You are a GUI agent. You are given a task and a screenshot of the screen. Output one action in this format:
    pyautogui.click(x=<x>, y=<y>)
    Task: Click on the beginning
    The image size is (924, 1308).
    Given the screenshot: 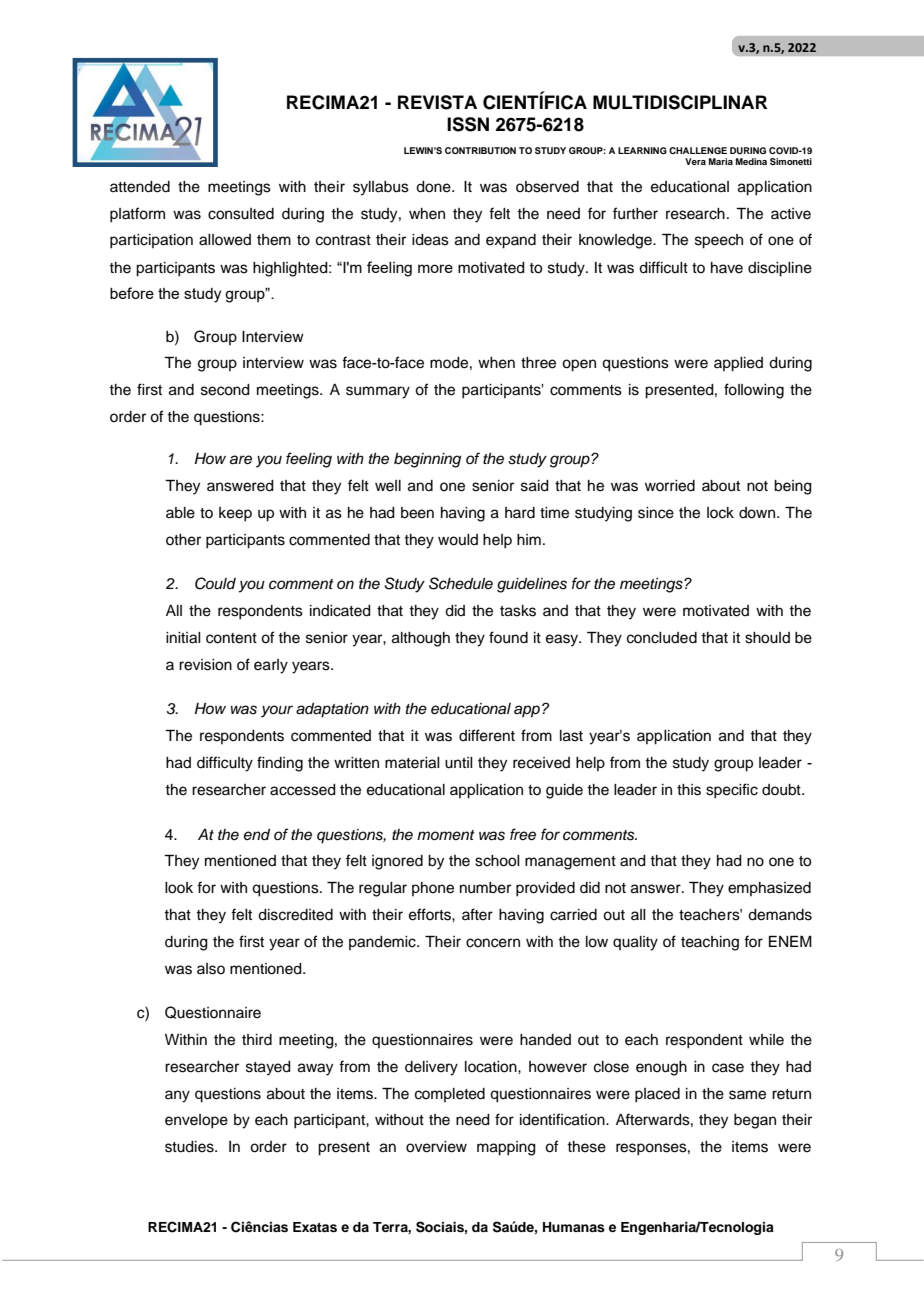 What is the action you would take?
    pyautogui.click(x=427, y=460)
